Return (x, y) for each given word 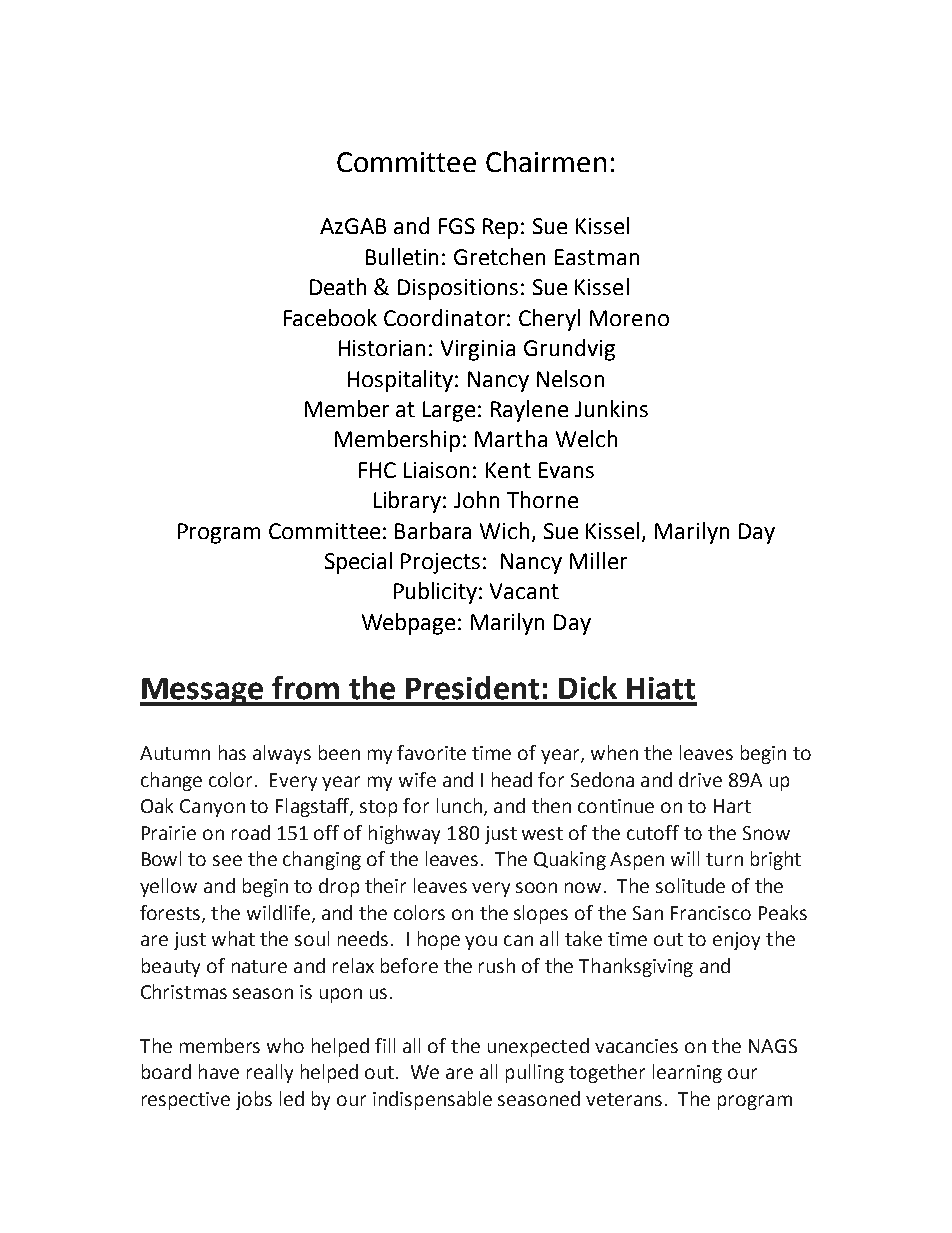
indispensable (432, 1100)
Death (338, 286)
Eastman (597, 257)
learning (687, 1073)
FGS (457, 226)
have (219, 1071)
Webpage (408, 624)
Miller (598, 560)
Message (203, 692)
